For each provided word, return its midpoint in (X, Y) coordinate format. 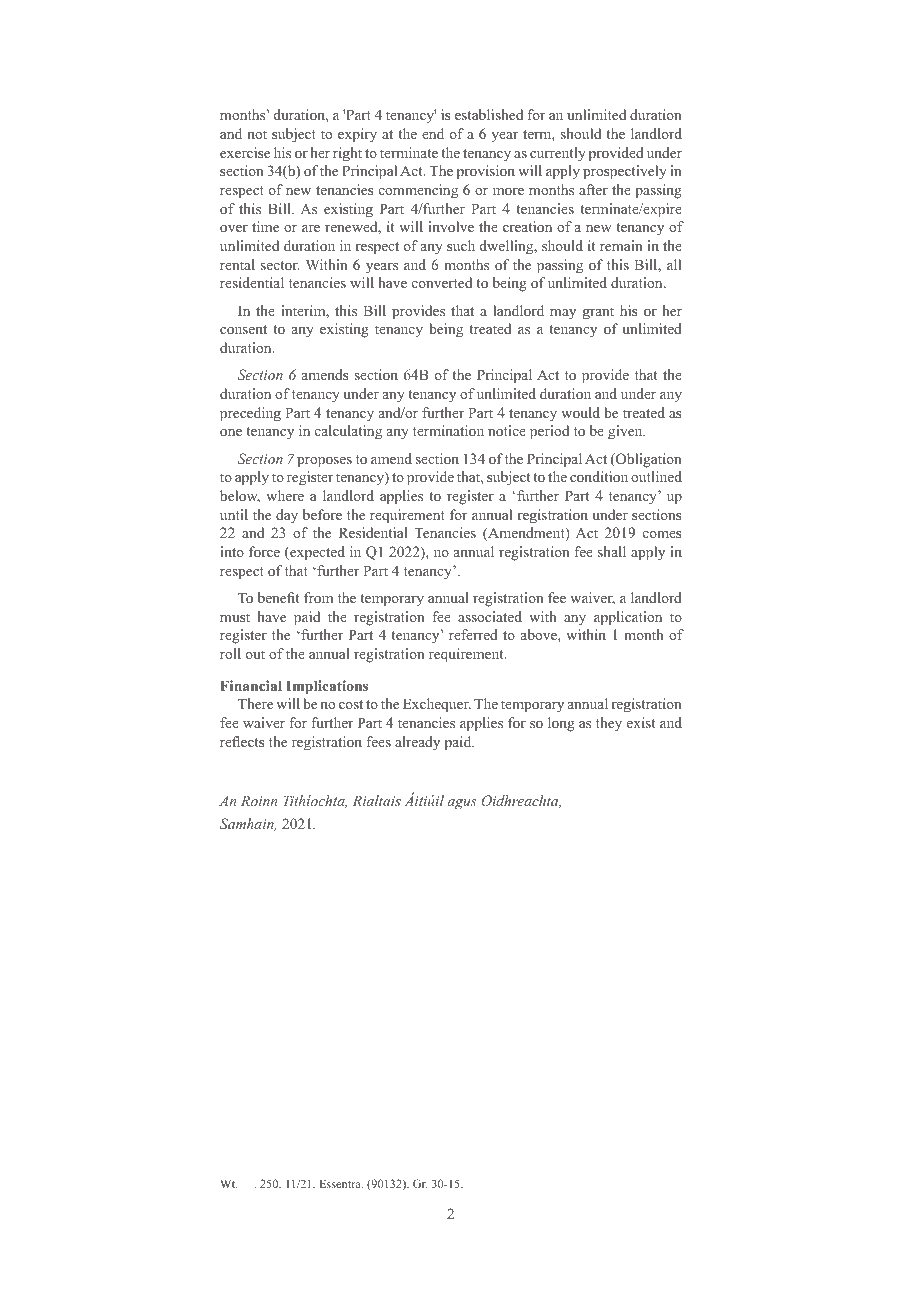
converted (442, 282)
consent (243, 329)
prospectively (625, 172)
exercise (245, 152)
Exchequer (437, 705)
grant (598, 313)
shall (612, 551)
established (489, 114)
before (322, 514)
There (255, 703)
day (287, 516)
